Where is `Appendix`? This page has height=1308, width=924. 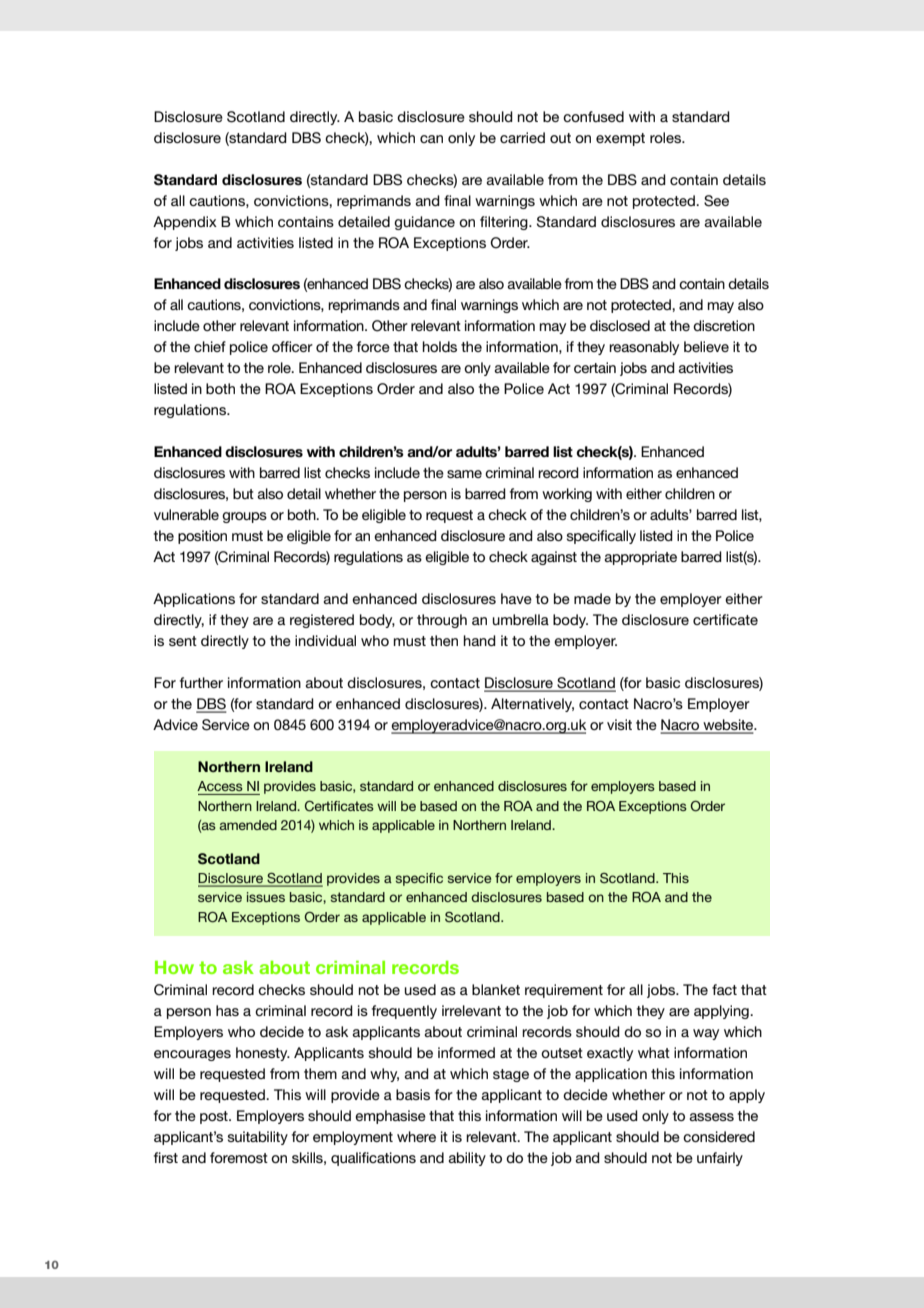
Appendix is located at coordinates (185, 223).
